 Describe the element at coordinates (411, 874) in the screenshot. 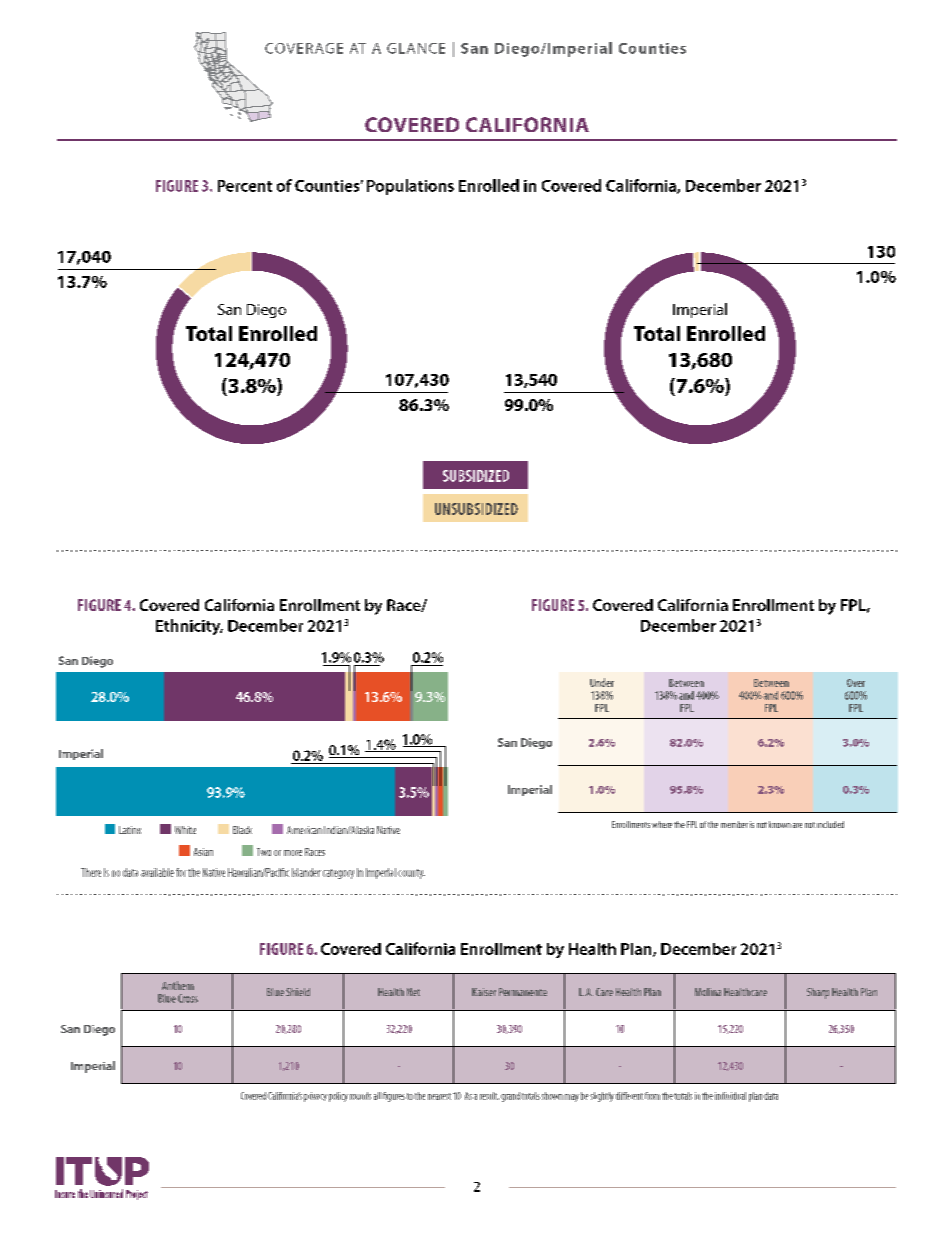

I see `county` at that location.
